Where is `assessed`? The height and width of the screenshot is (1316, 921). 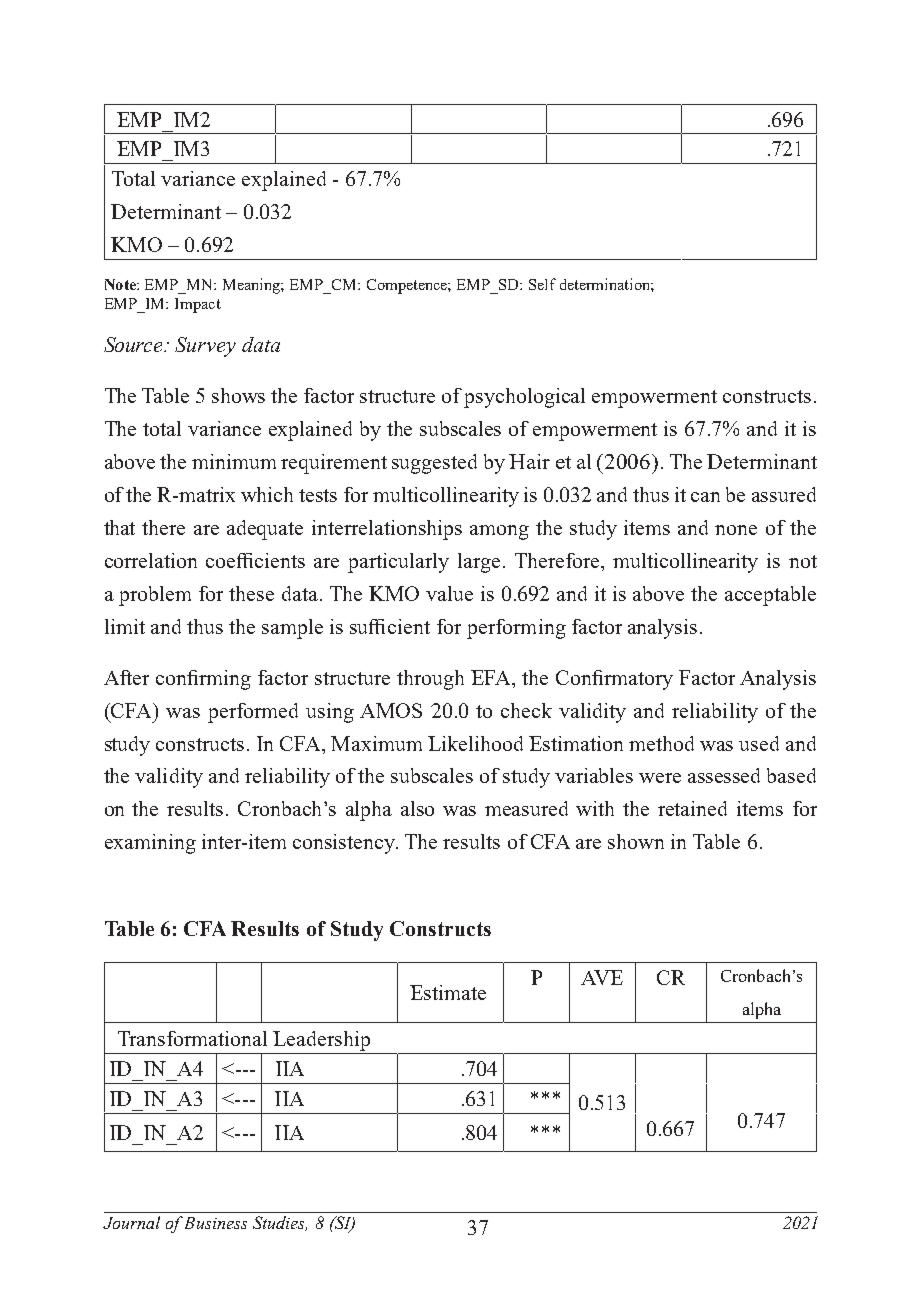 assessed is located at coordinates (724, 775).
